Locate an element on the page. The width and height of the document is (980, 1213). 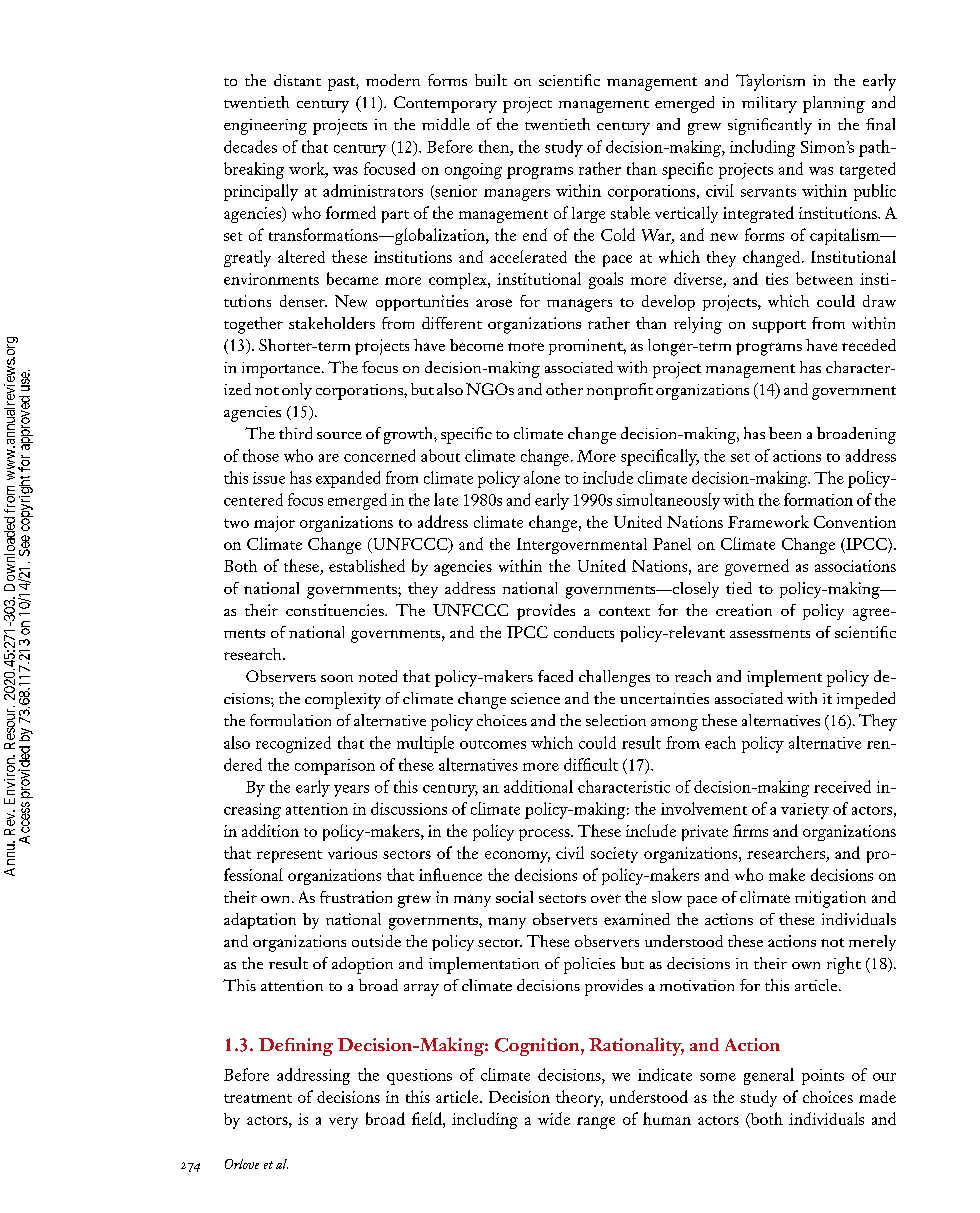
distant is located at coordinates (297, 80).
